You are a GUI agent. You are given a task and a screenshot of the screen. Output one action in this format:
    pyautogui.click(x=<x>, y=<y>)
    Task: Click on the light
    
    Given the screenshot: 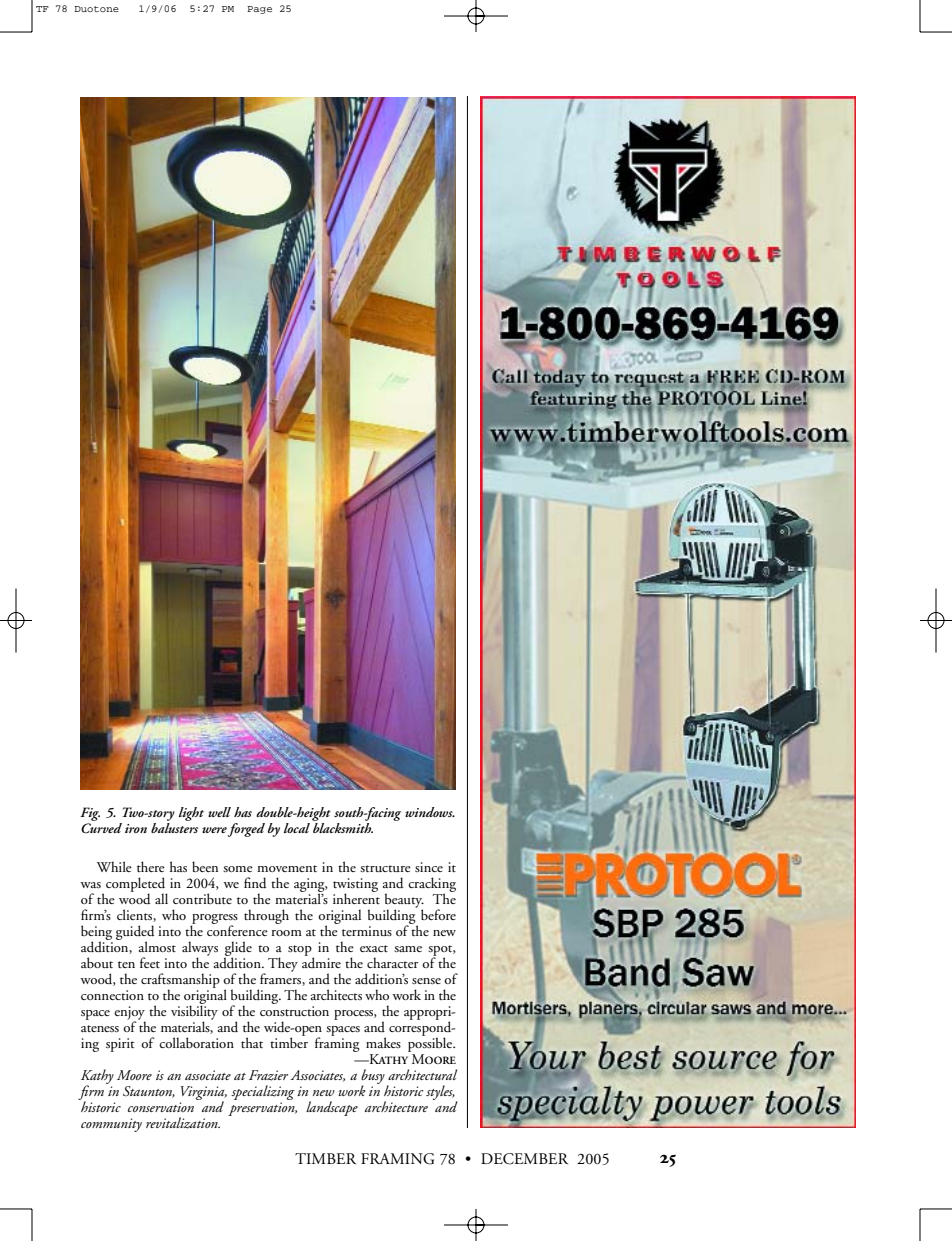 What is the action you would take?
    pyautogui.click(x=191, y=814)
